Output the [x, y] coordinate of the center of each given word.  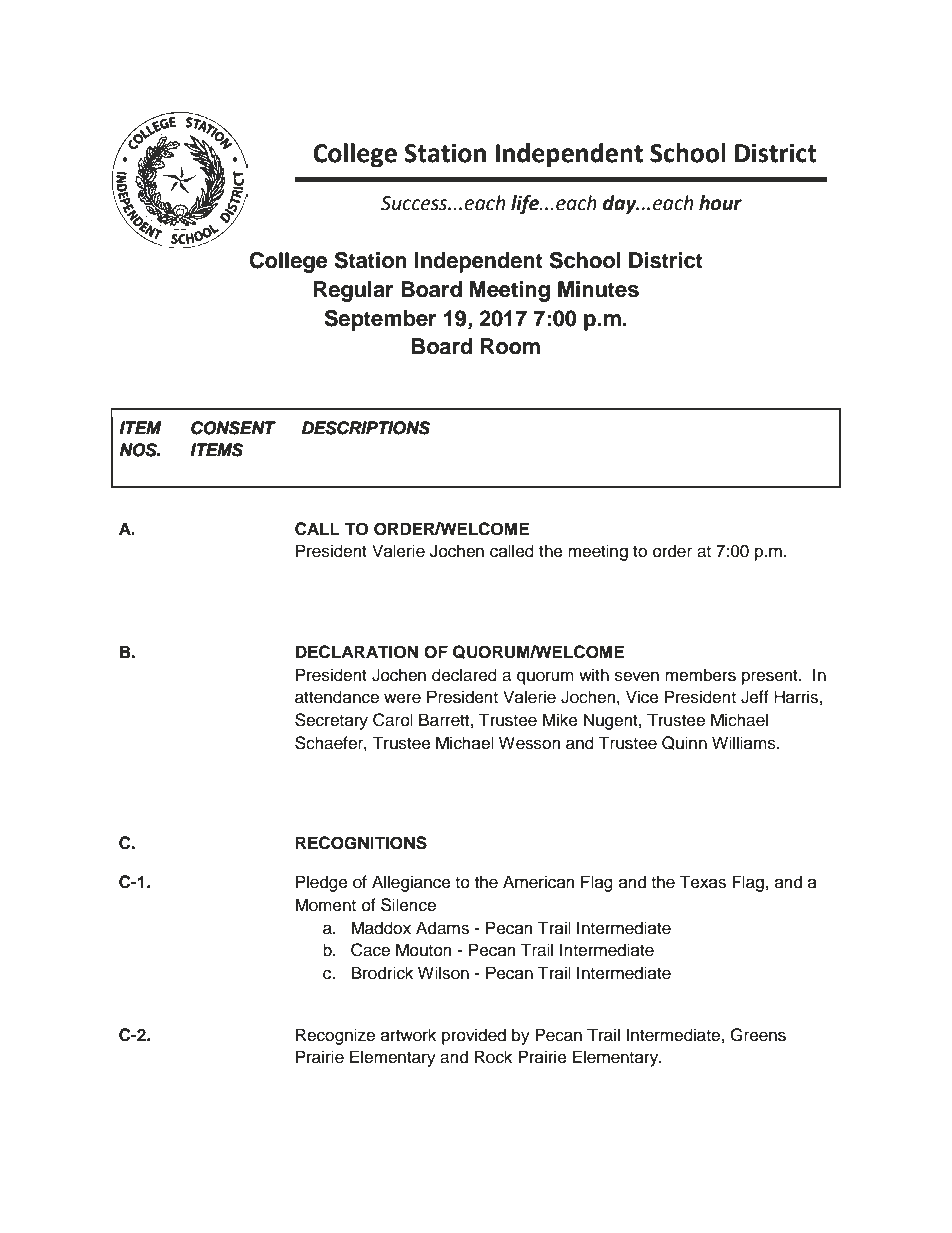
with [594, 674]
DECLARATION [357, 652]
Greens [758, 1035]
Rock [493, 1057]
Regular [353, 291]
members [700, 675]
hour [720, 203]
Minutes [598, 289]
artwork [408, 1035]
